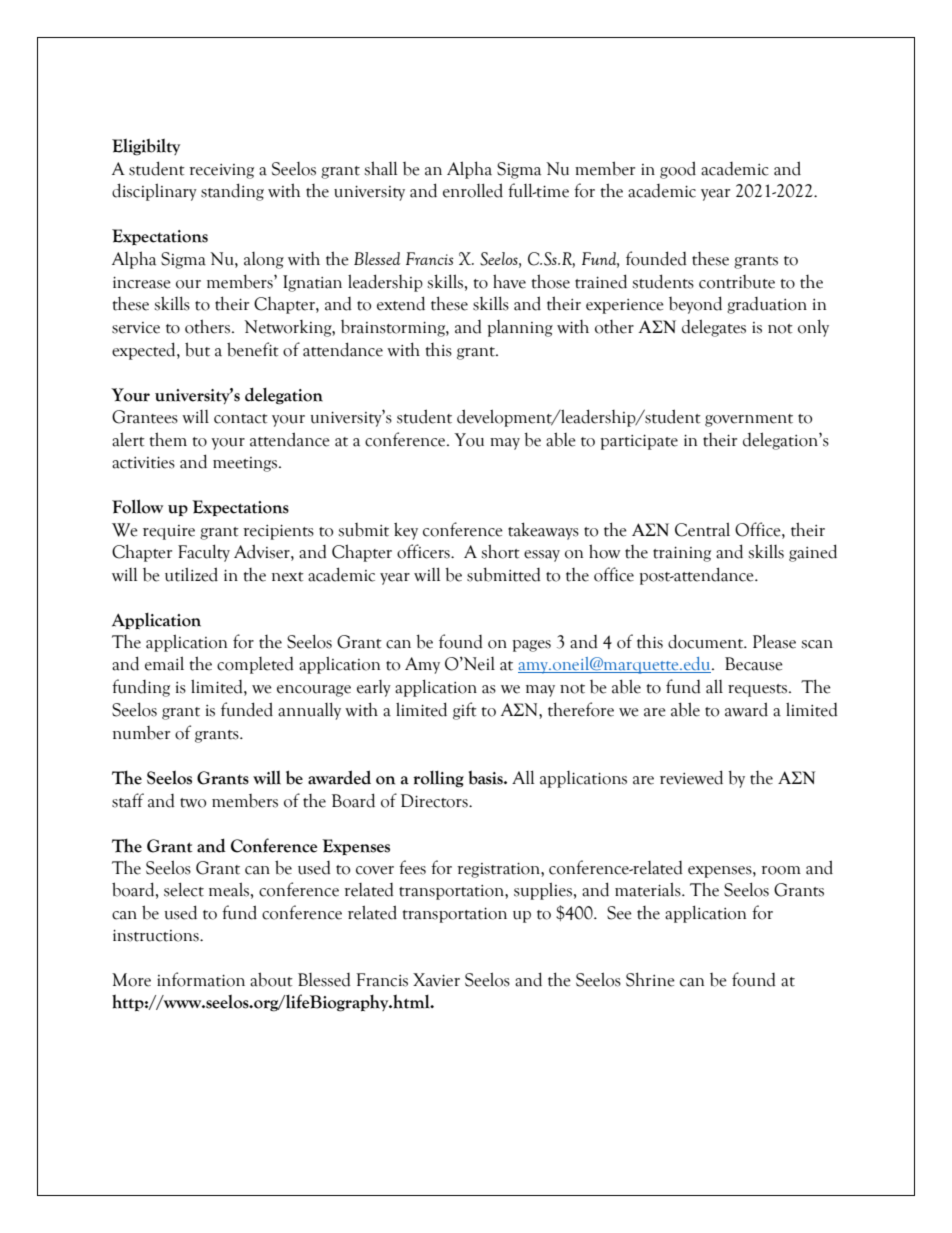  I want to click on enrolled, so click(473, 190).
